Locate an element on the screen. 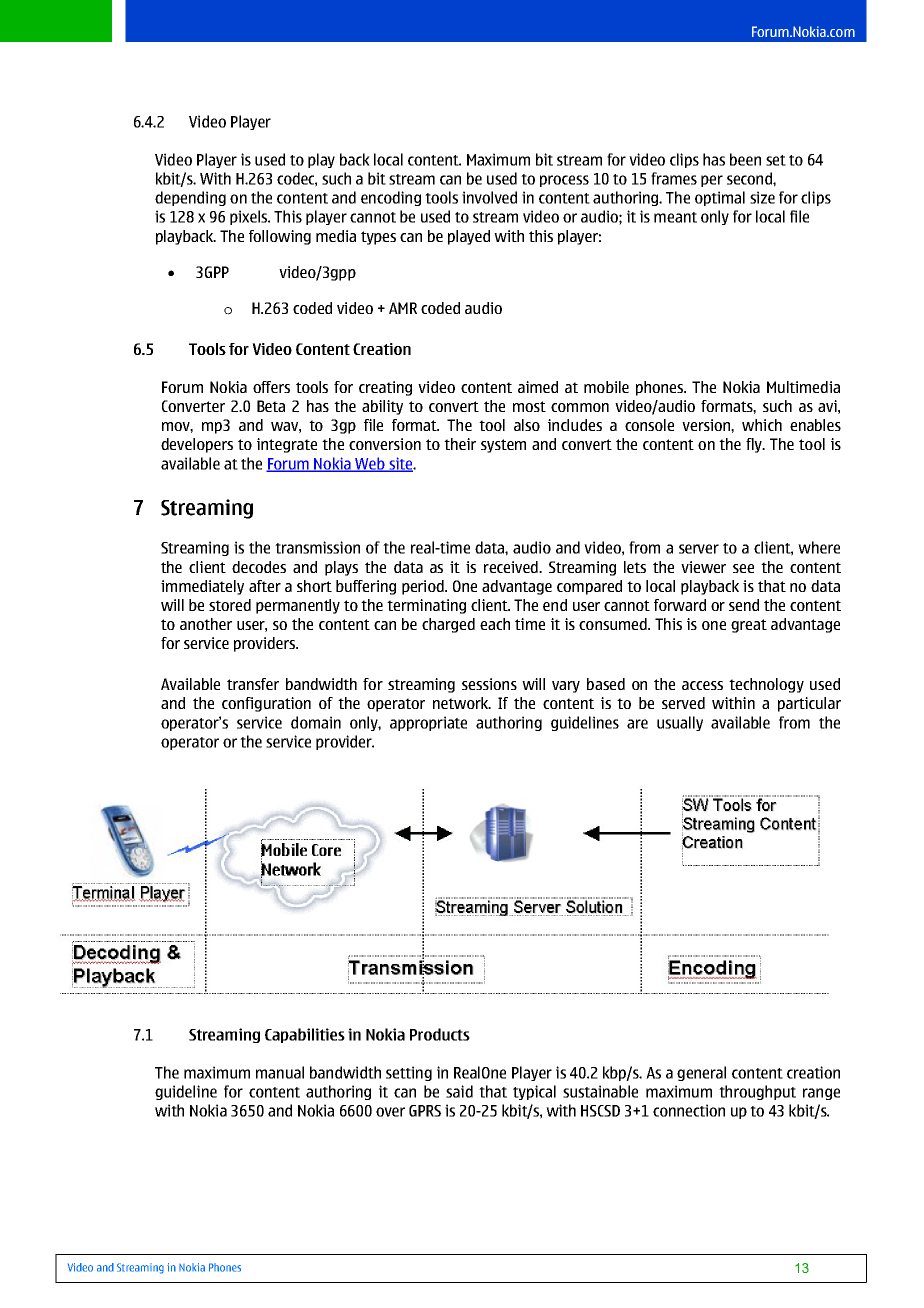 This screenshot has width=924, height=1308. great is located at coordinates (749, 626).
